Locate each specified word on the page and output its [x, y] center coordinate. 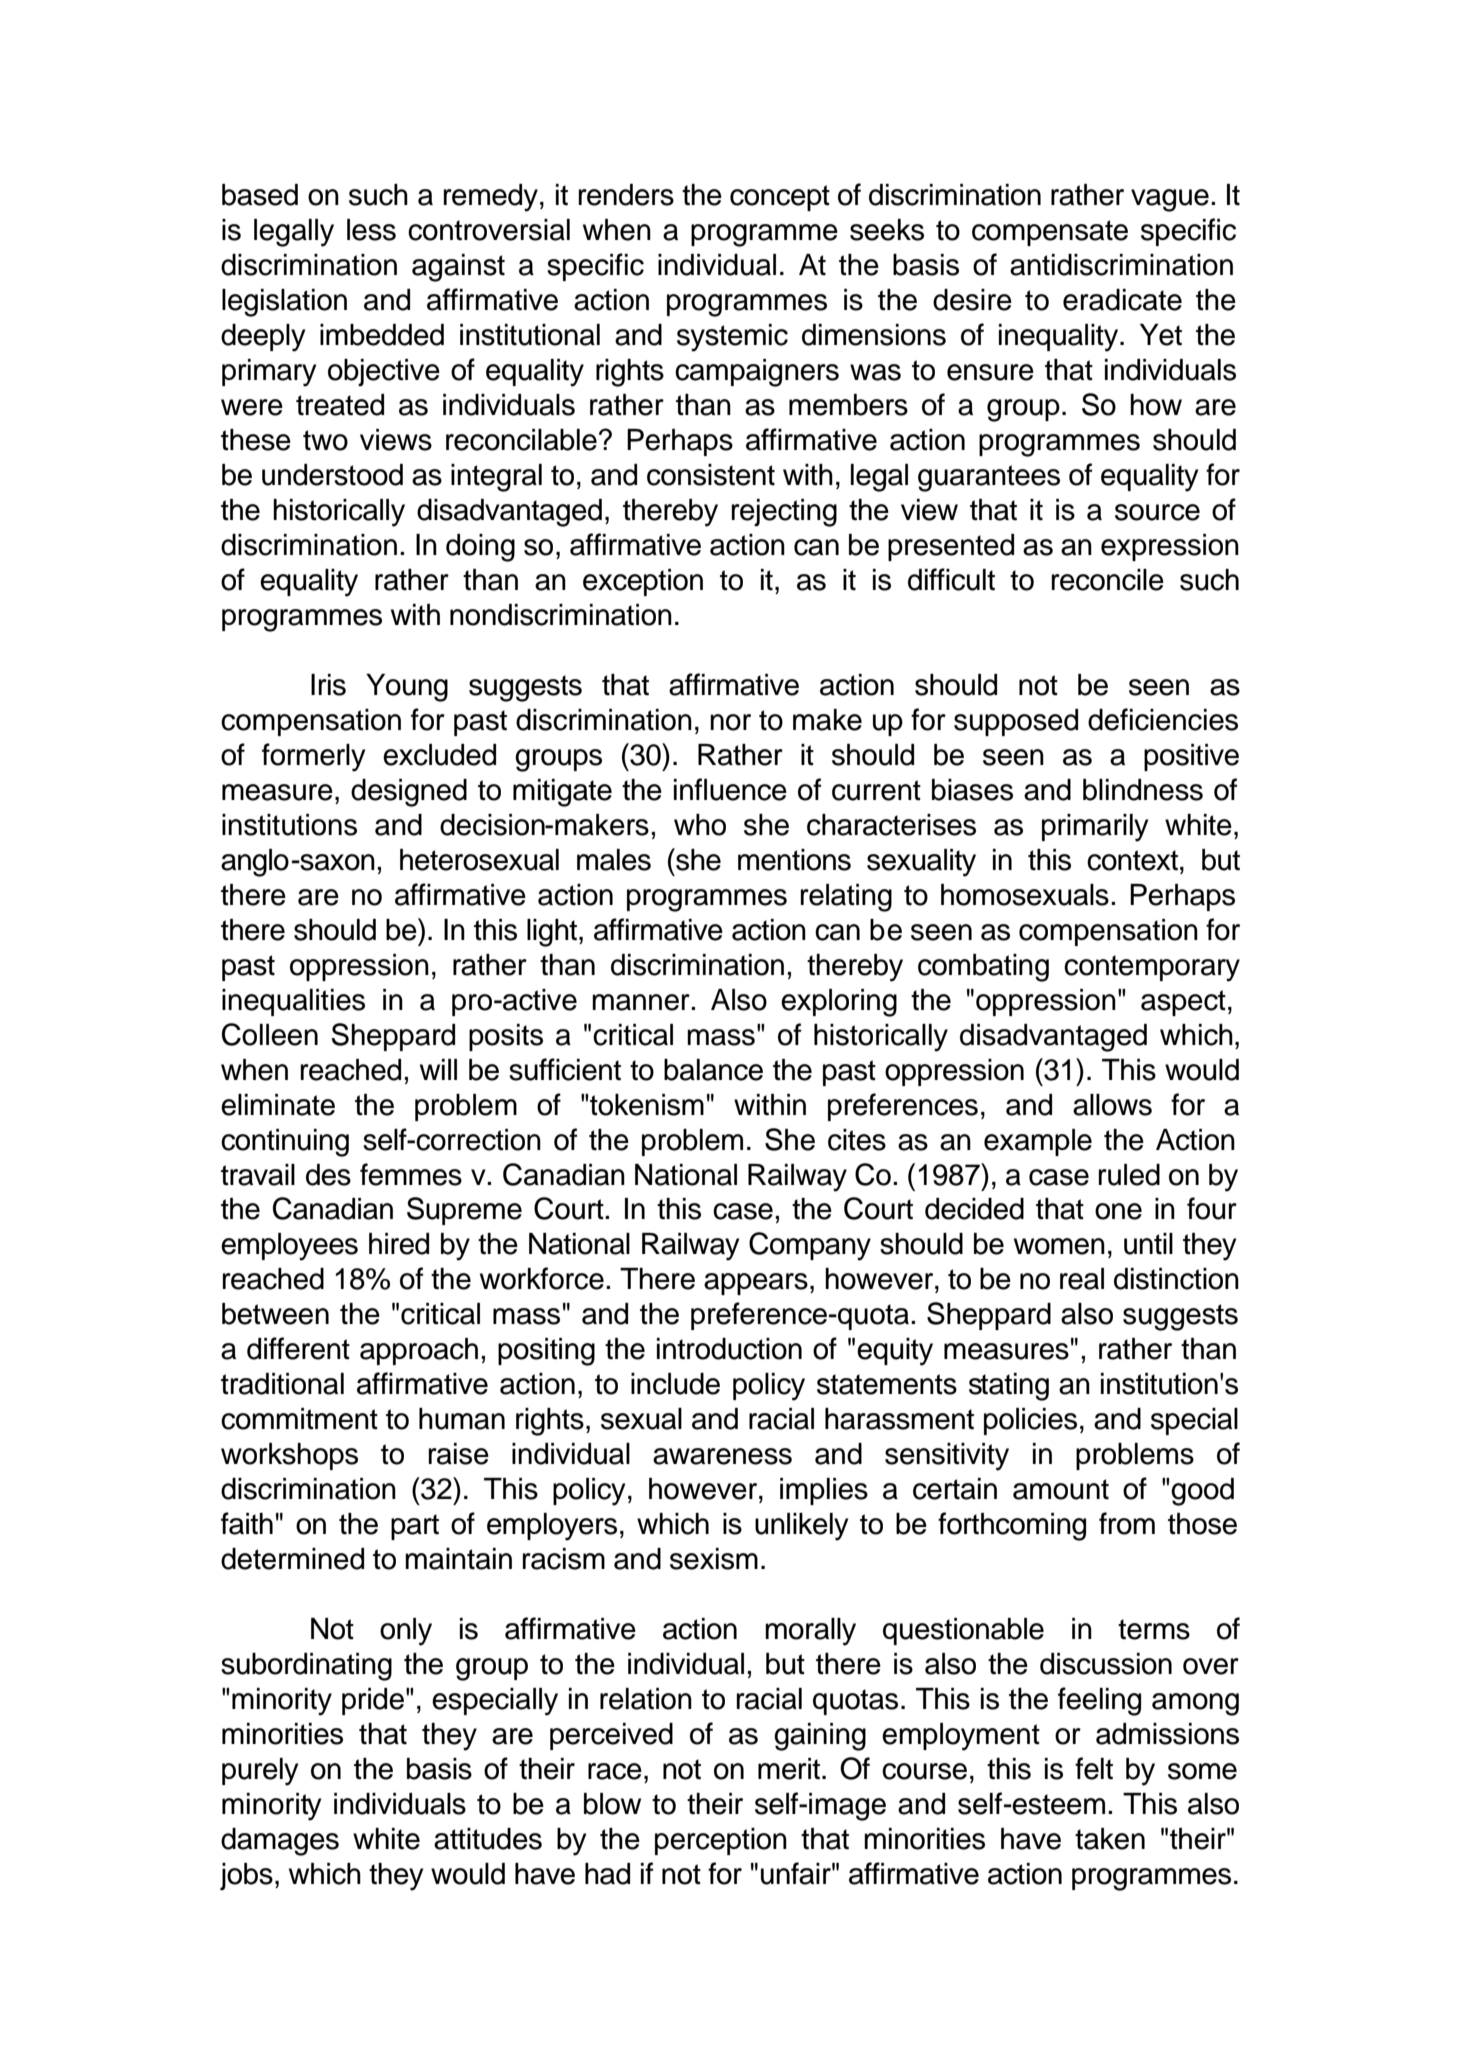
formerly [313, 757]
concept [780, 198]
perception [721, 1841]
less [371, 230]
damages [280, 1842]
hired [399, 1244]
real [1082, 1279]
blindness [1143, 790]
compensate [1050, 233]
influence [730, 789]
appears [756, 1284]
